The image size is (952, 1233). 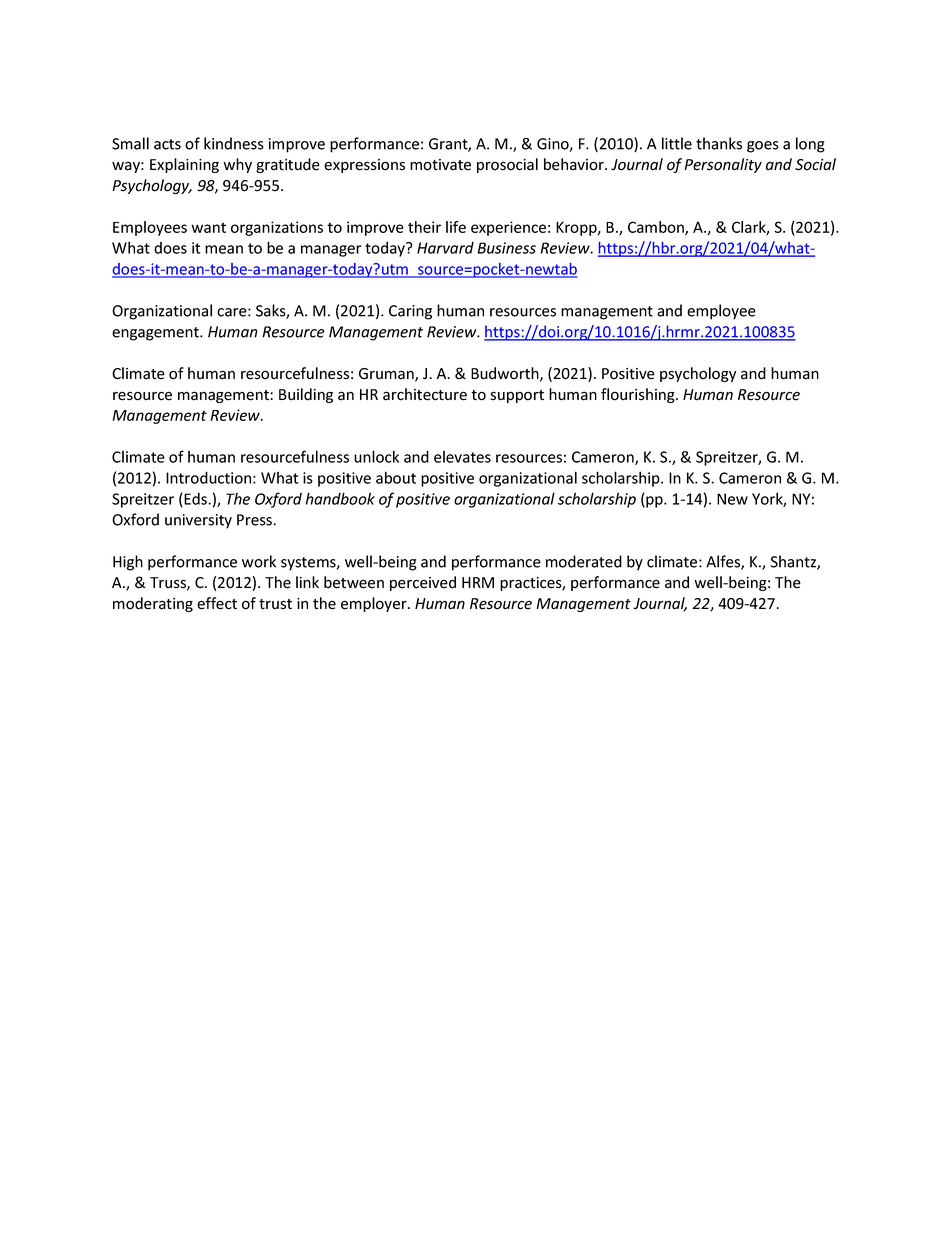 What do you see at coordinates (425, 394) in the page?
I see `architecture` at bounding box center [425, 394].
